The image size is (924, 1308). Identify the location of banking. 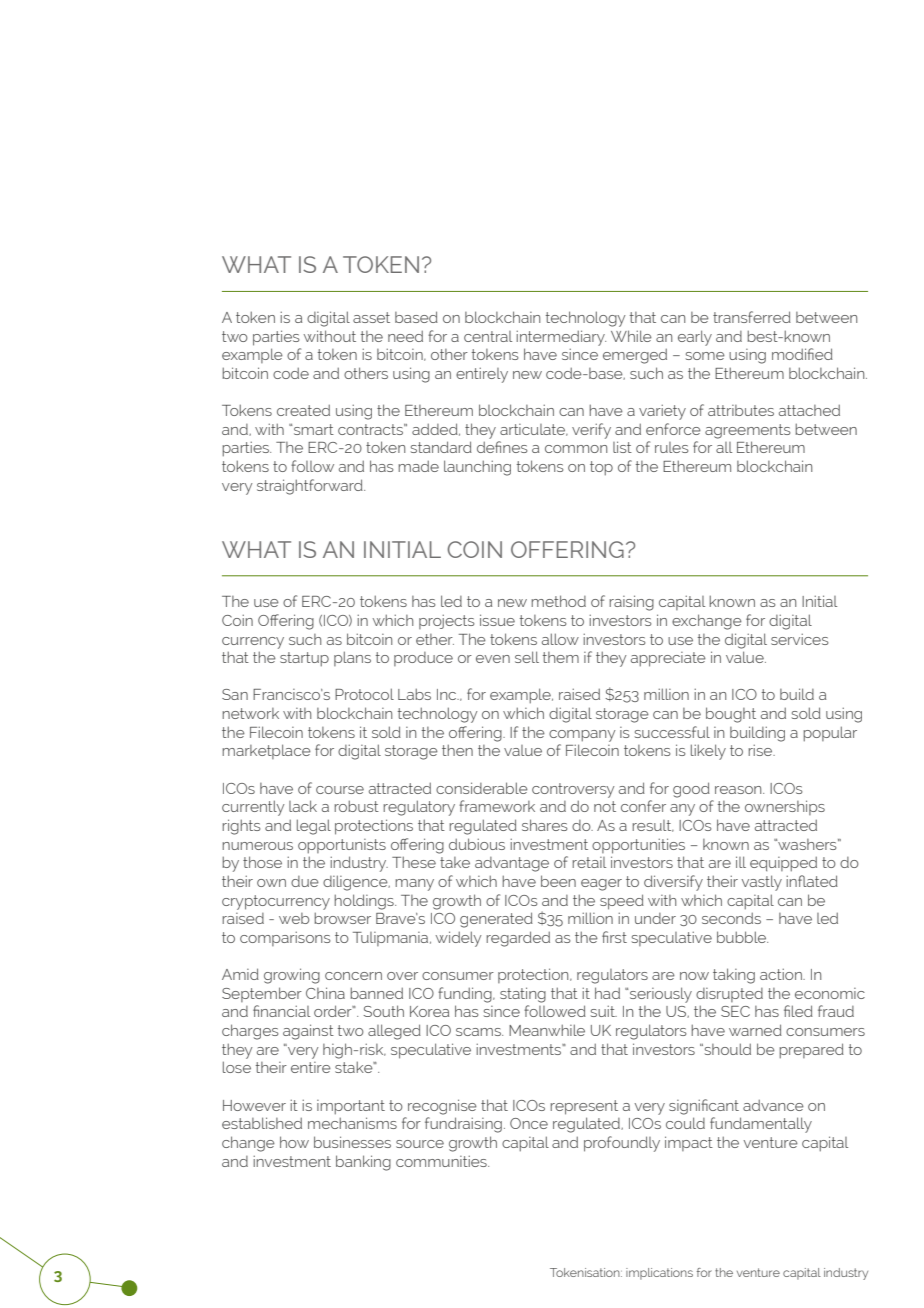
(363, 1163).
